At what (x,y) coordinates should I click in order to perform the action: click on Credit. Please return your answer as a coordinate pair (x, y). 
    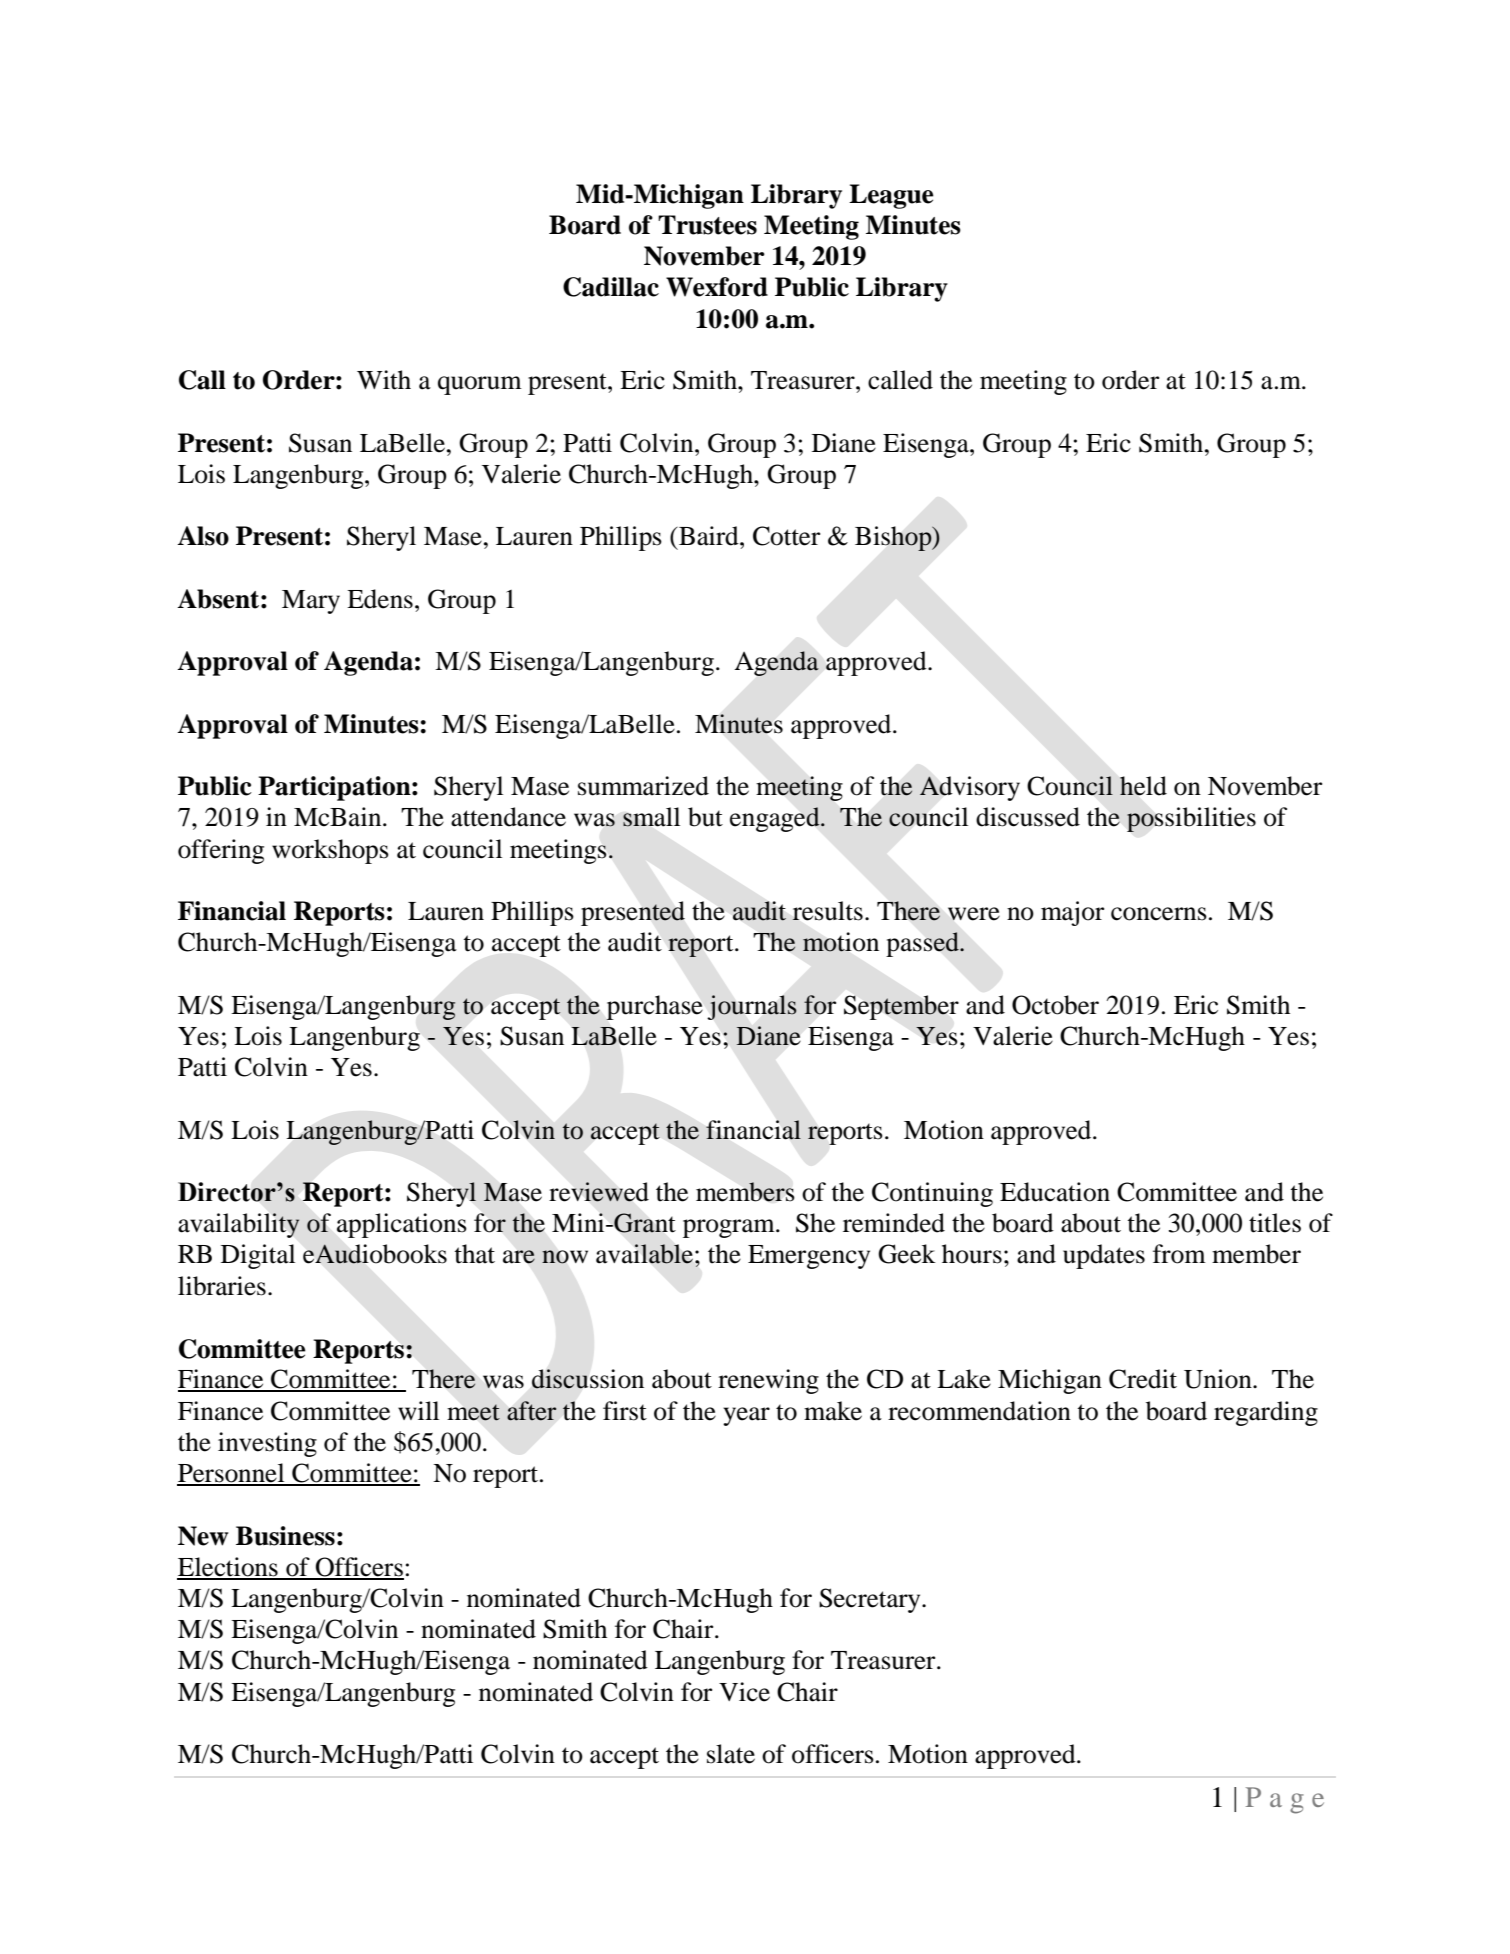
    Looking at the image, I should click on (1143, 1379).
